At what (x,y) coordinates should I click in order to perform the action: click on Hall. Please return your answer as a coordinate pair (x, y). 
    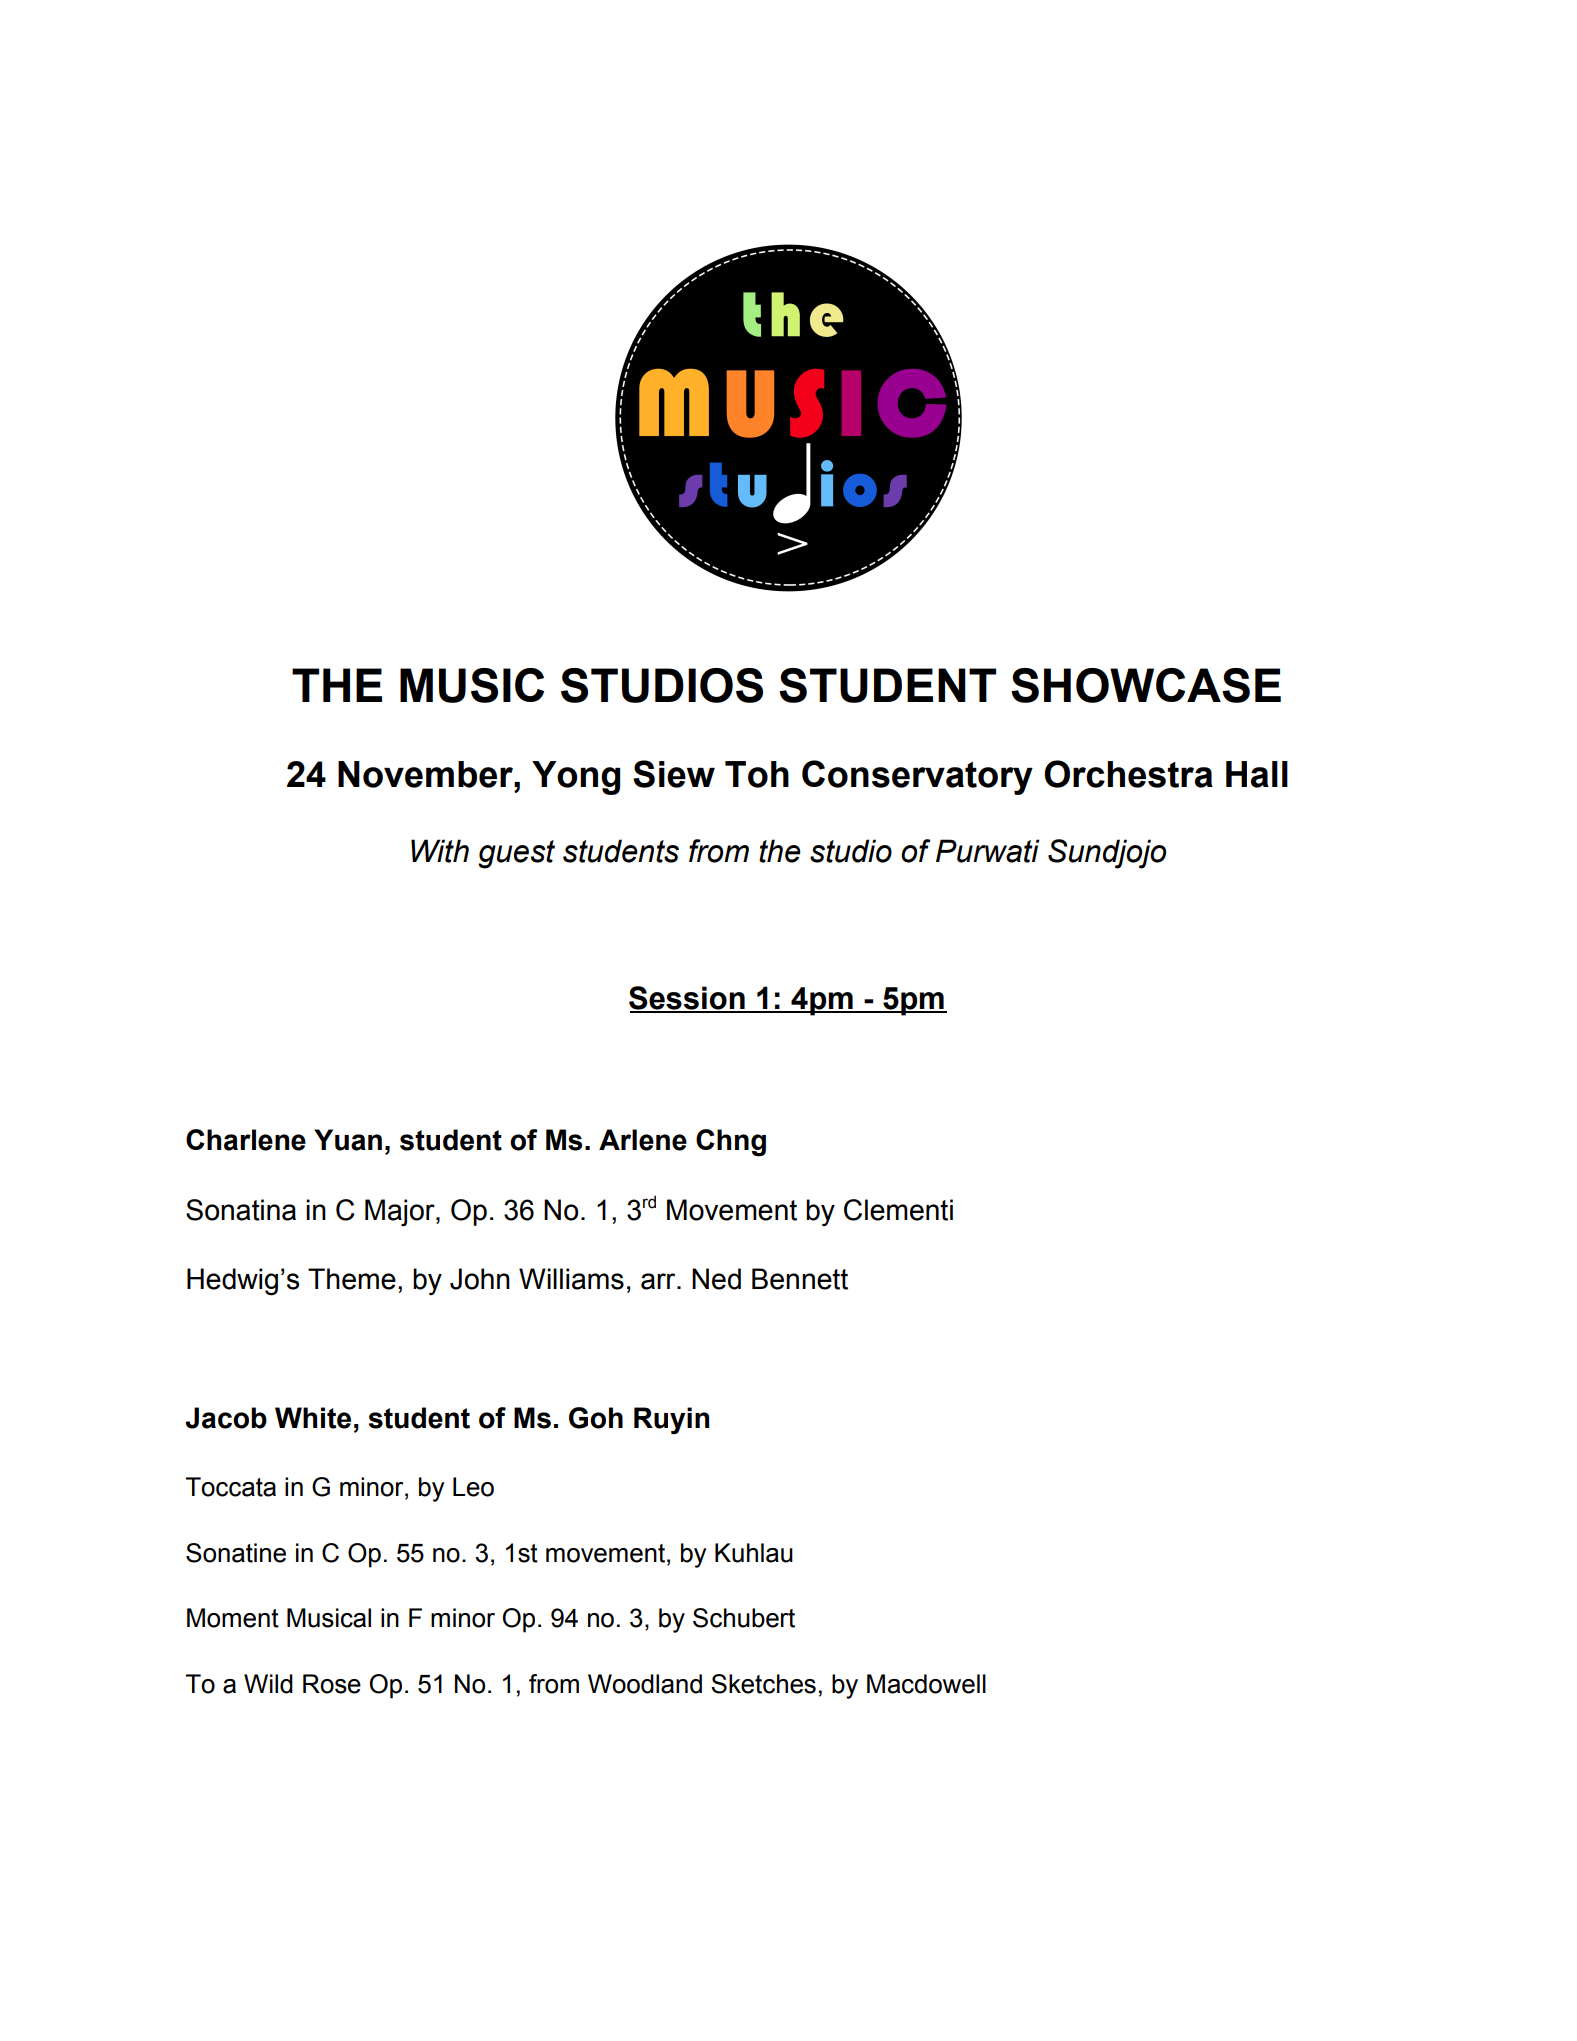
    Looking at the image, I should click on (1257, 774).
